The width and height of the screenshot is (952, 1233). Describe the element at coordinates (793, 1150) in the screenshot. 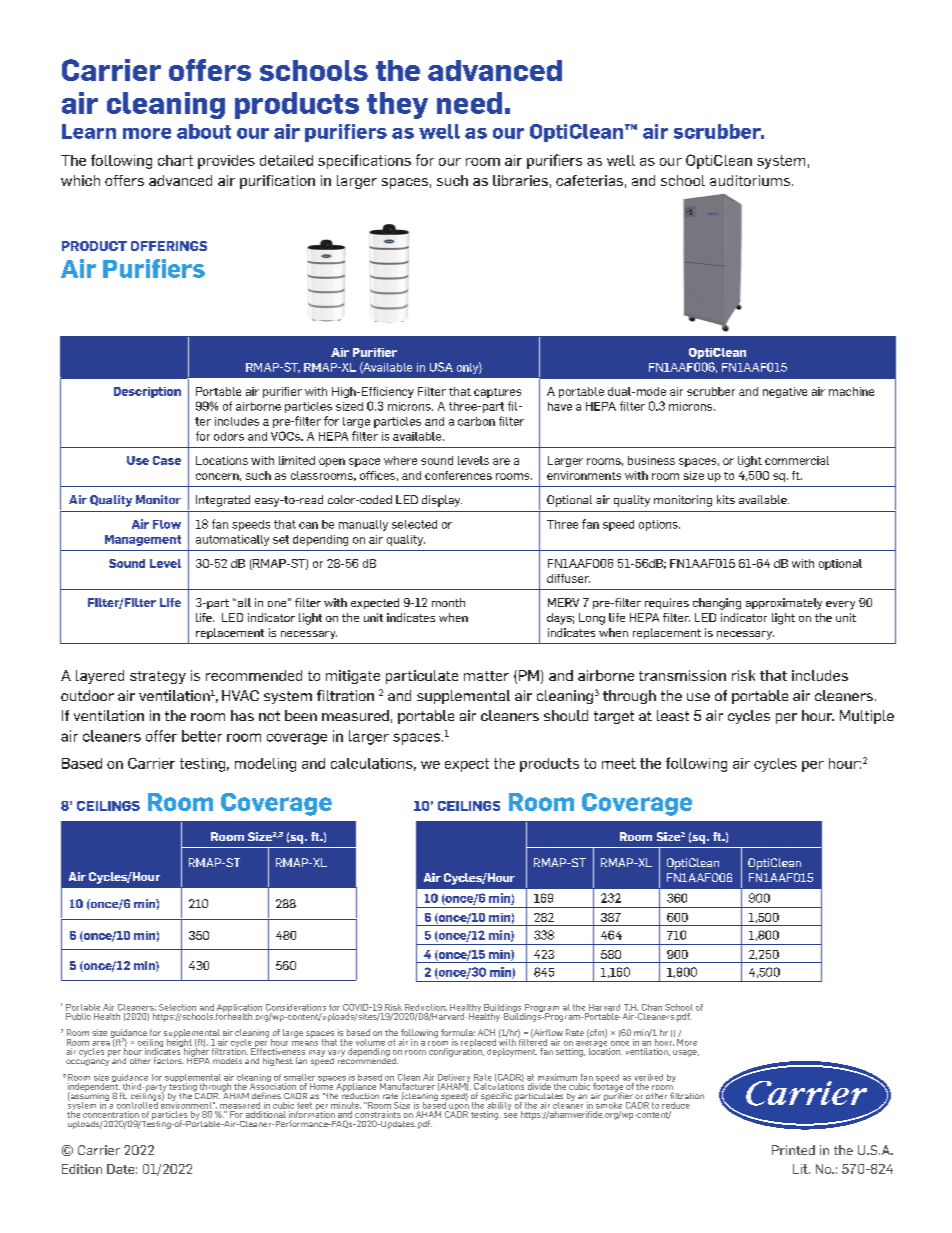

I see `Printed` at that location.
